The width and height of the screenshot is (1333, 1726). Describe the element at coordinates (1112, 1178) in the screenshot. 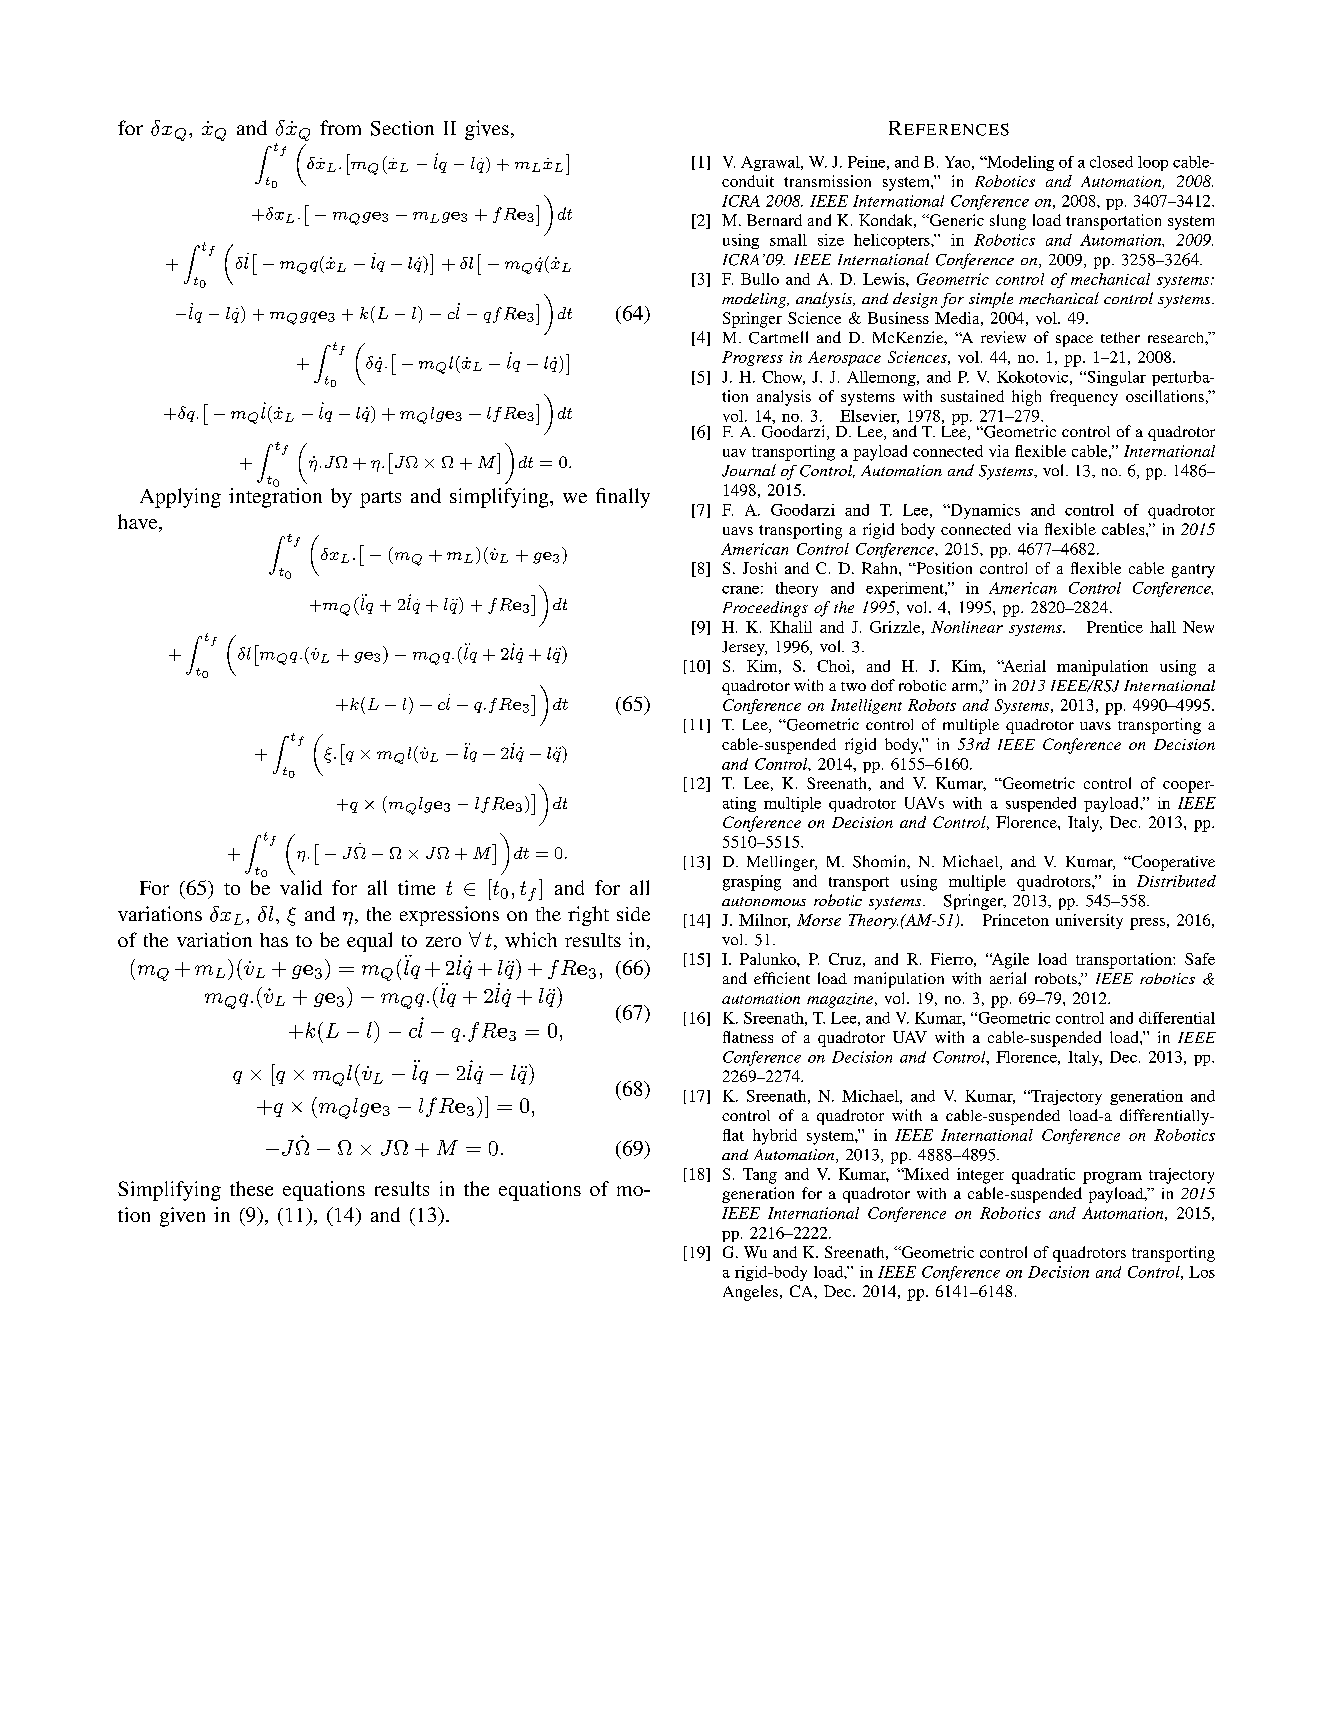

I see `program` at that location.
